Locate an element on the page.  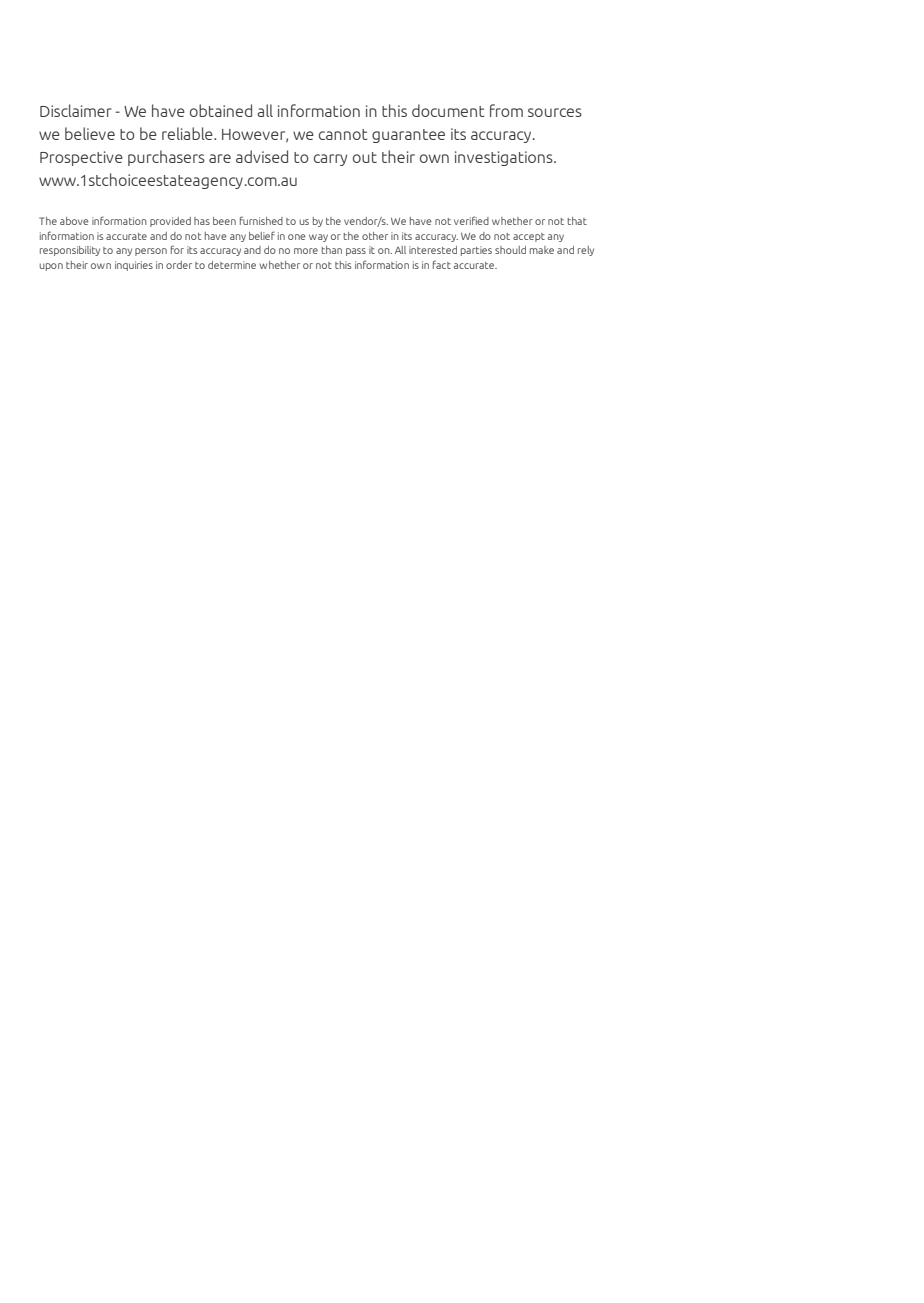
from is located at coordinates (506, 110).
